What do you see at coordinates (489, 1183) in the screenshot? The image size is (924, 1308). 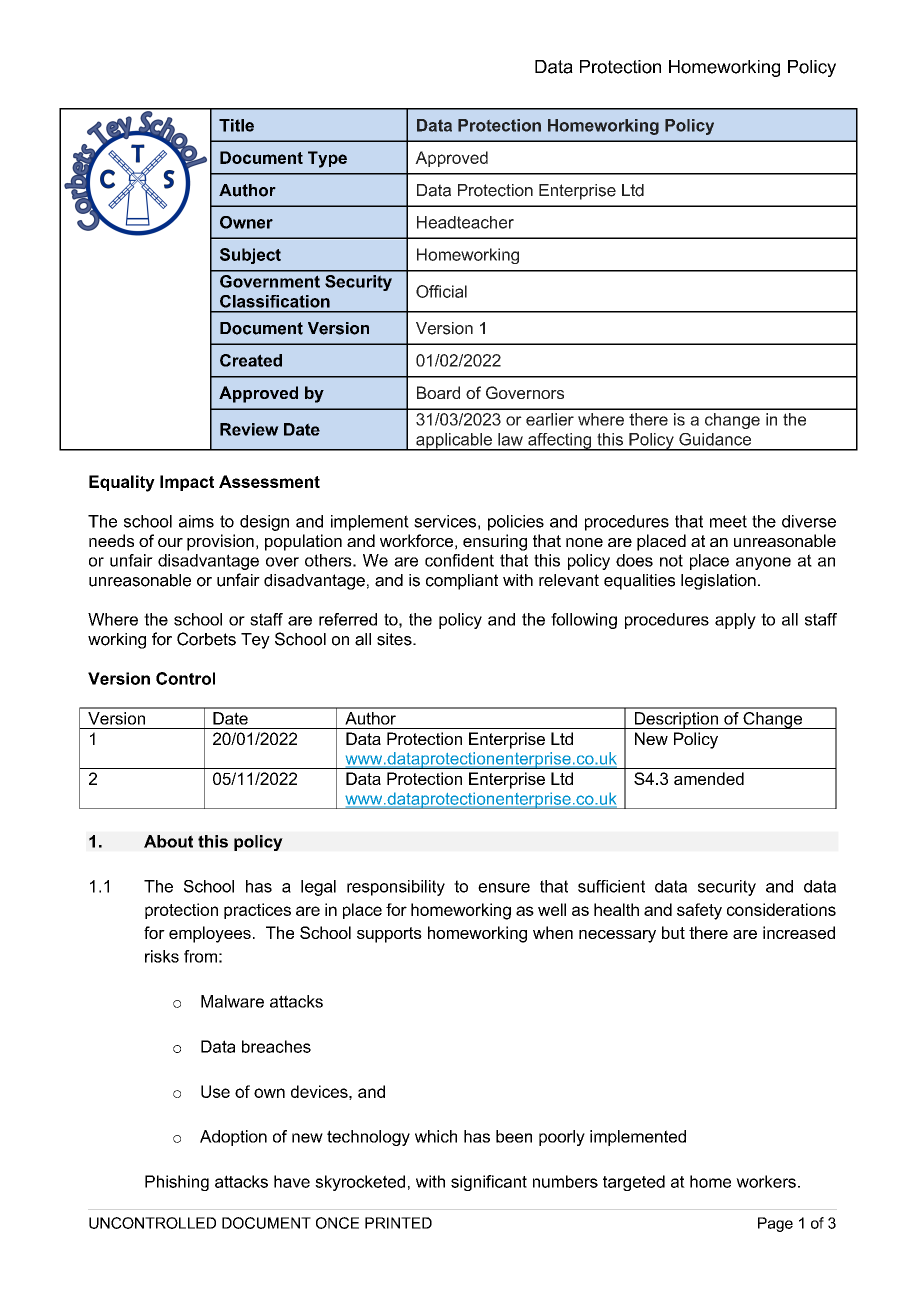 I see `significant` at bounding box center [489, 1183].
